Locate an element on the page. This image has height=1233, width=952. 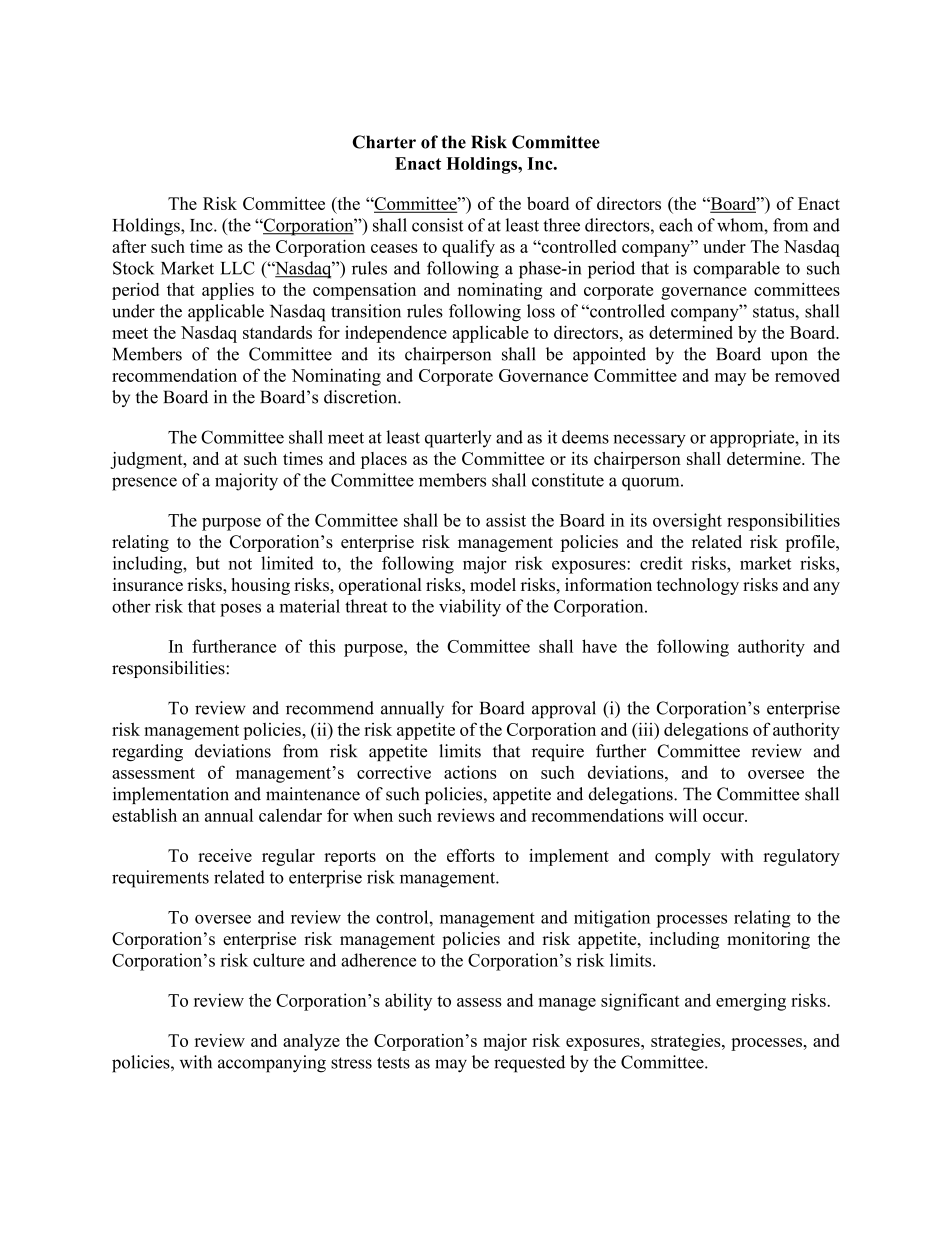
consist is located at coordinates (437, 225).
